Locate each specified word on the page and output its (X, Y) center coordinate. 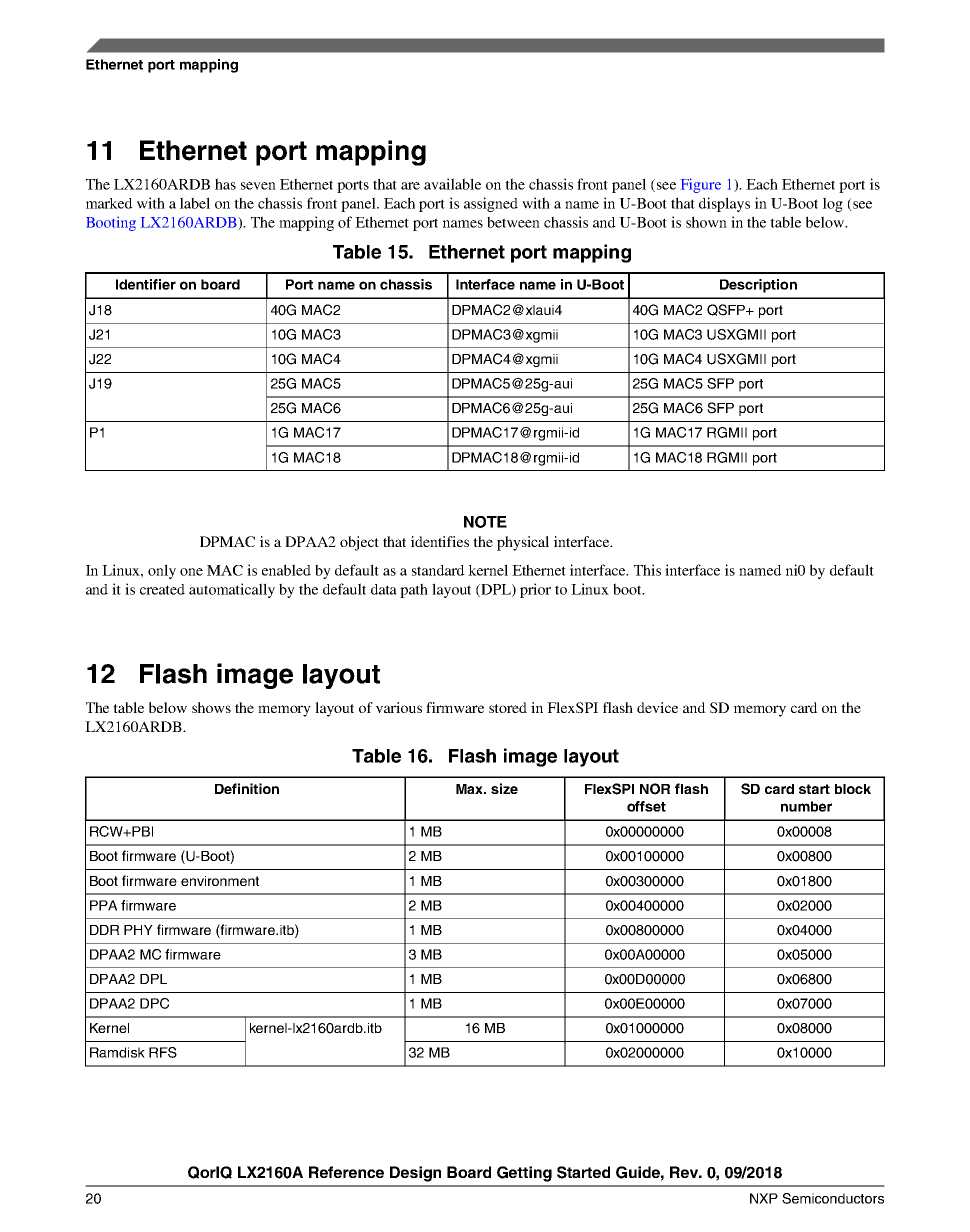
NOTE (485, 522)
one (191, 572)
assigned (491, 204)
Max (470, 789)
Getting (524, 1174)
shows (211, 707)
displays (724, 204)
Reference (346, 1172)
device (657, 707)
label (195, 203)
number (806, 806)
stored (508, 707)
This (647, 570)
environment (220, 881)
